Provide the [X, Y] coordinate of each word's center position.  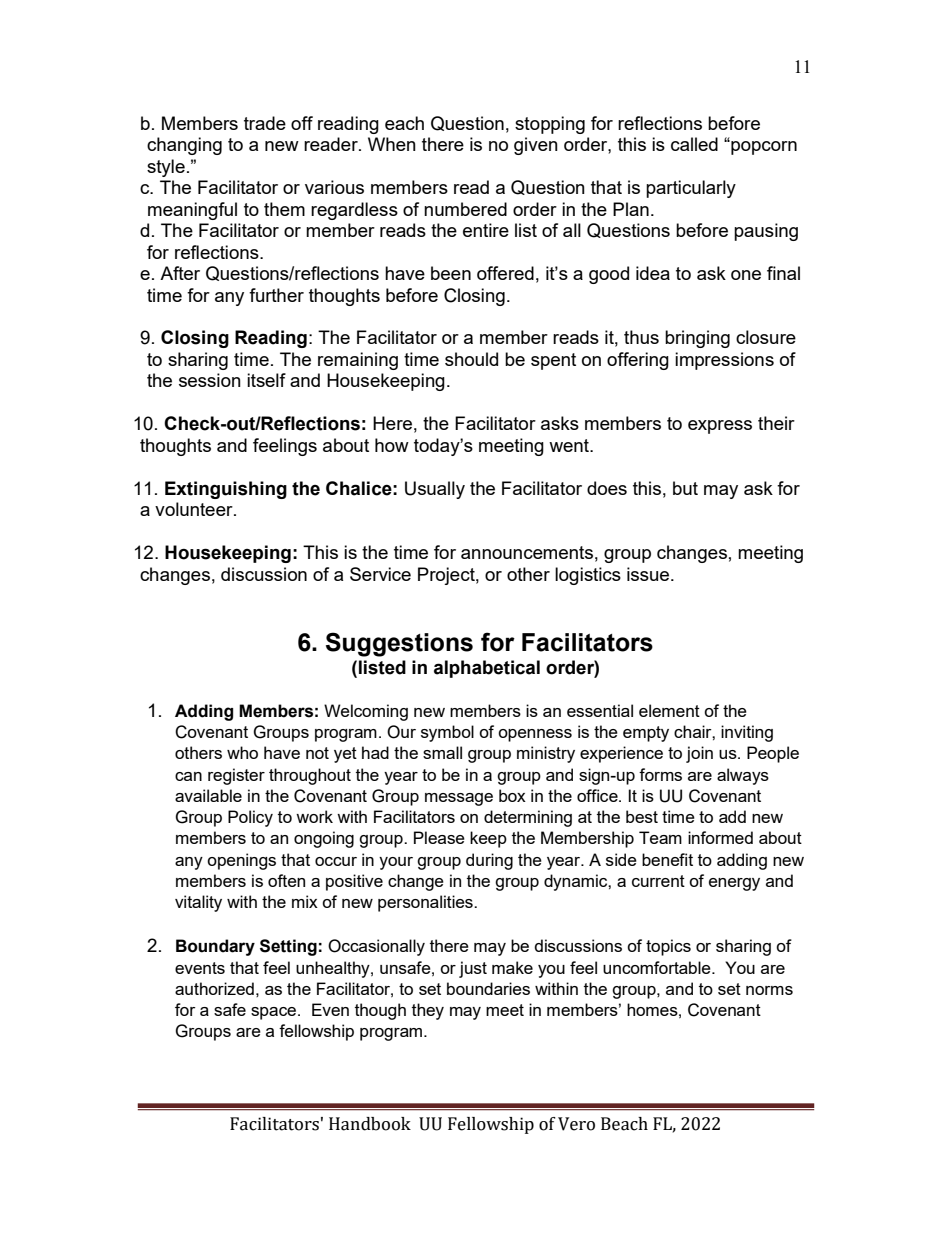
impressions [724, 361]
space [275, 1013]
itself [266, 380]
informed [720, 837]
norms [769, 990]
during [489, 861]
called [694, 144]
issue [648, 574]
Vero [576, 1124]
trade [265, 123]
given [536, 146]
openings [241, 861]
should [471, 359]
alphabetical [487, 669]
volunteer [195, 509]
